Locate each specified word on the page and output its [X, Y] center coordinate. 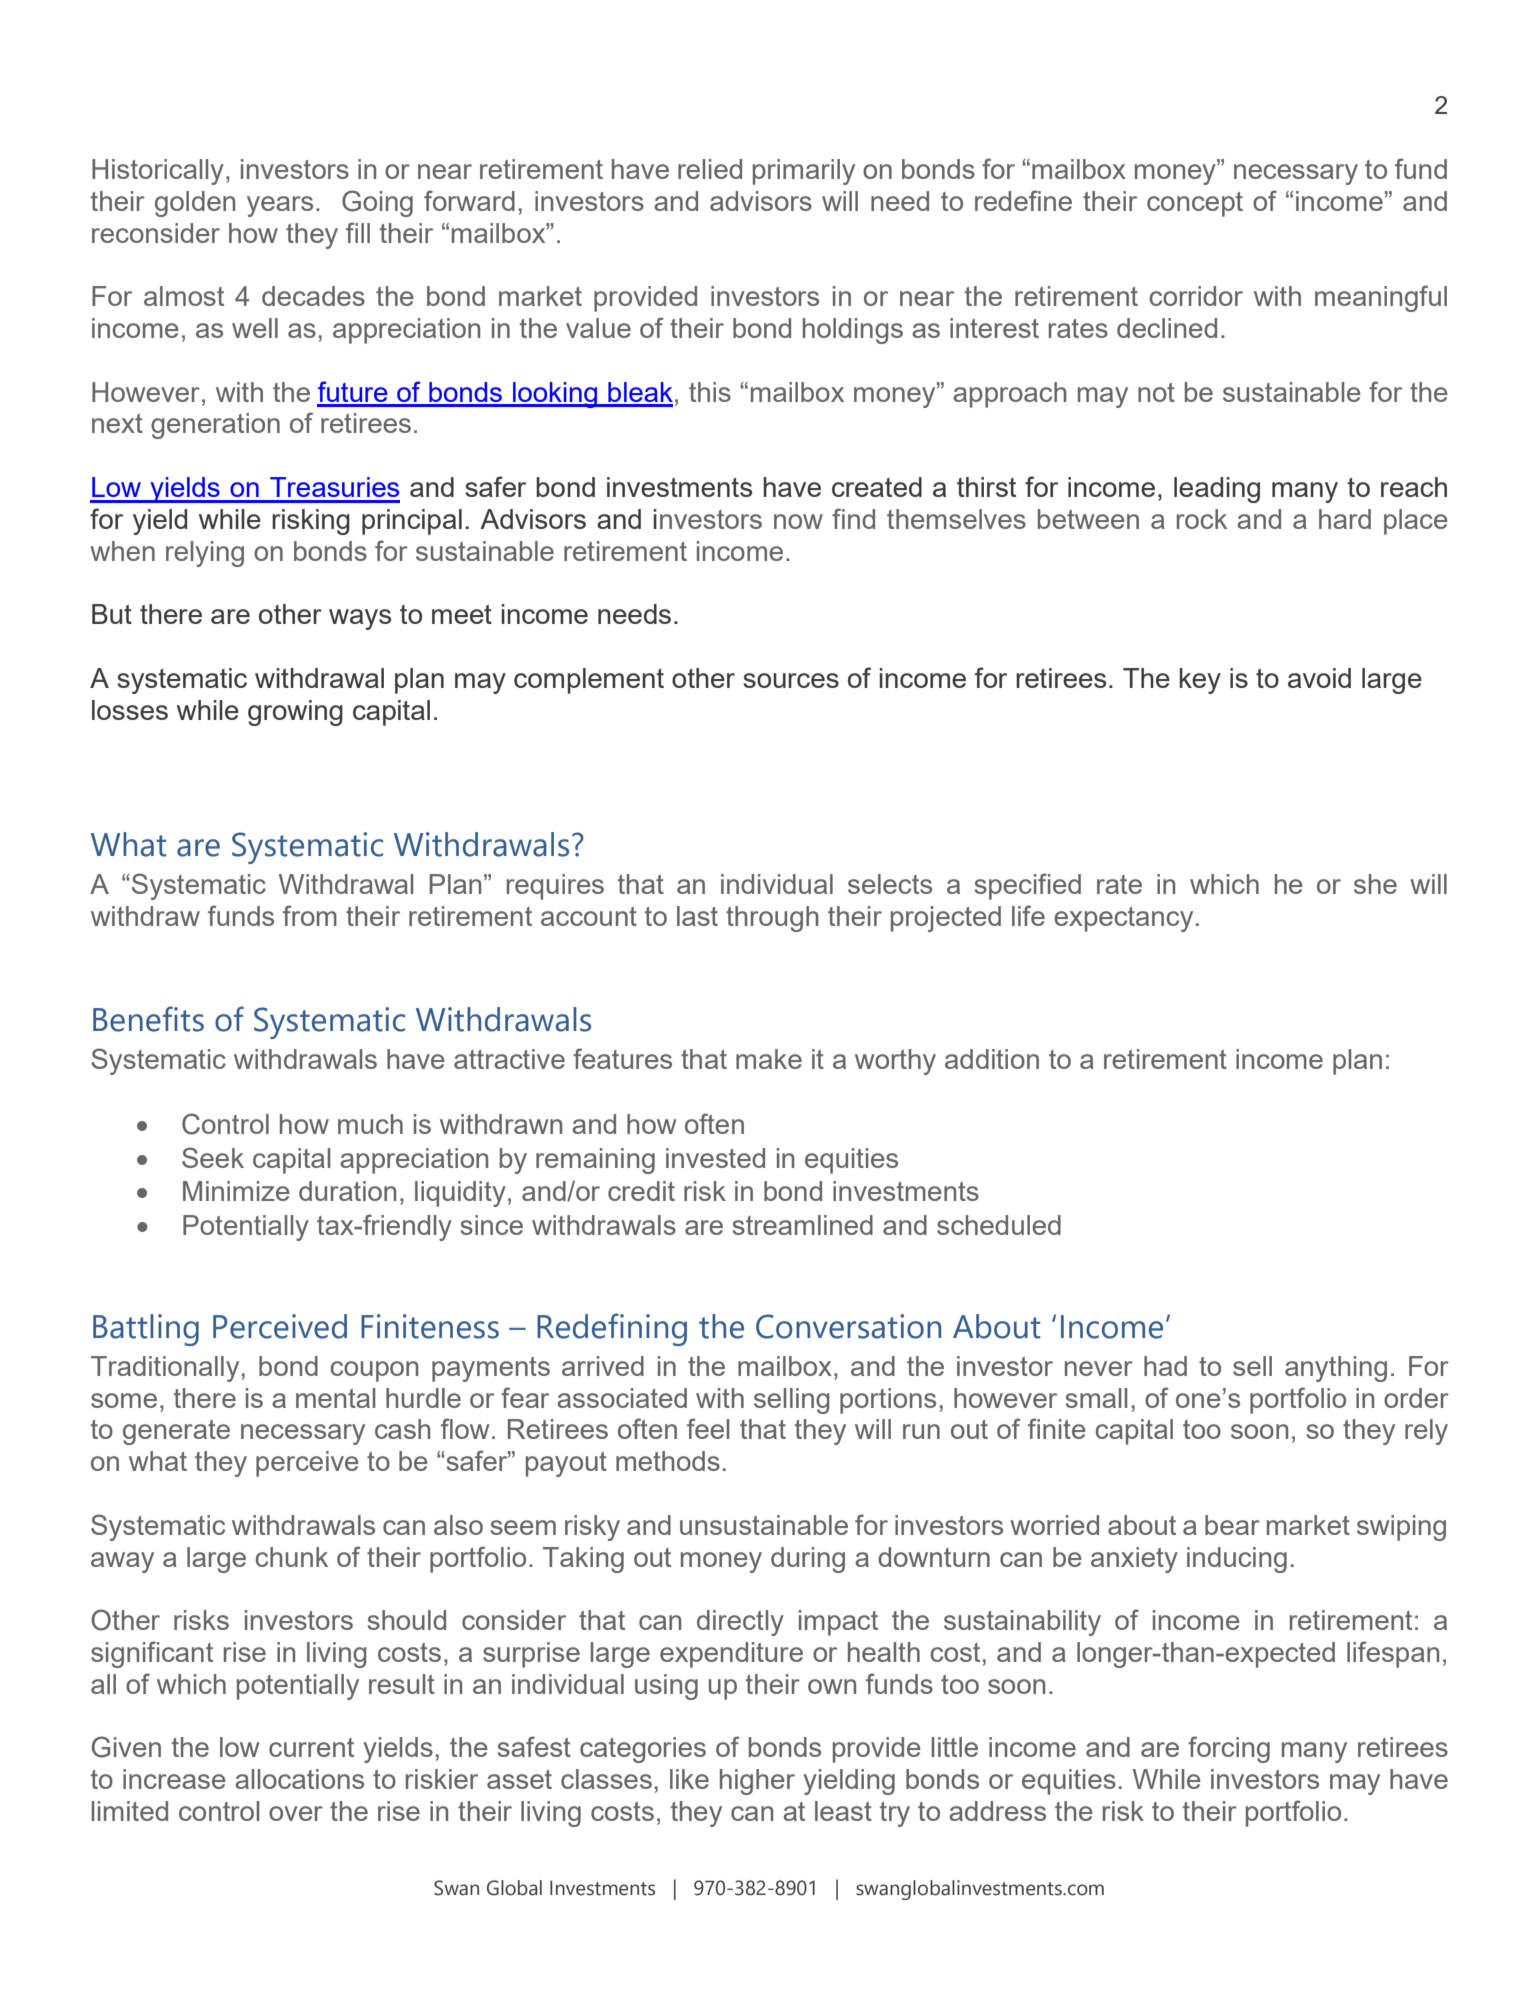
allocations [299, 1779]
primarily [804, 172]
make [769, 1059]
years [280, 206]
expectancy [1123, 919]
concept [1195, 204]
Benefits [148, 1019]
